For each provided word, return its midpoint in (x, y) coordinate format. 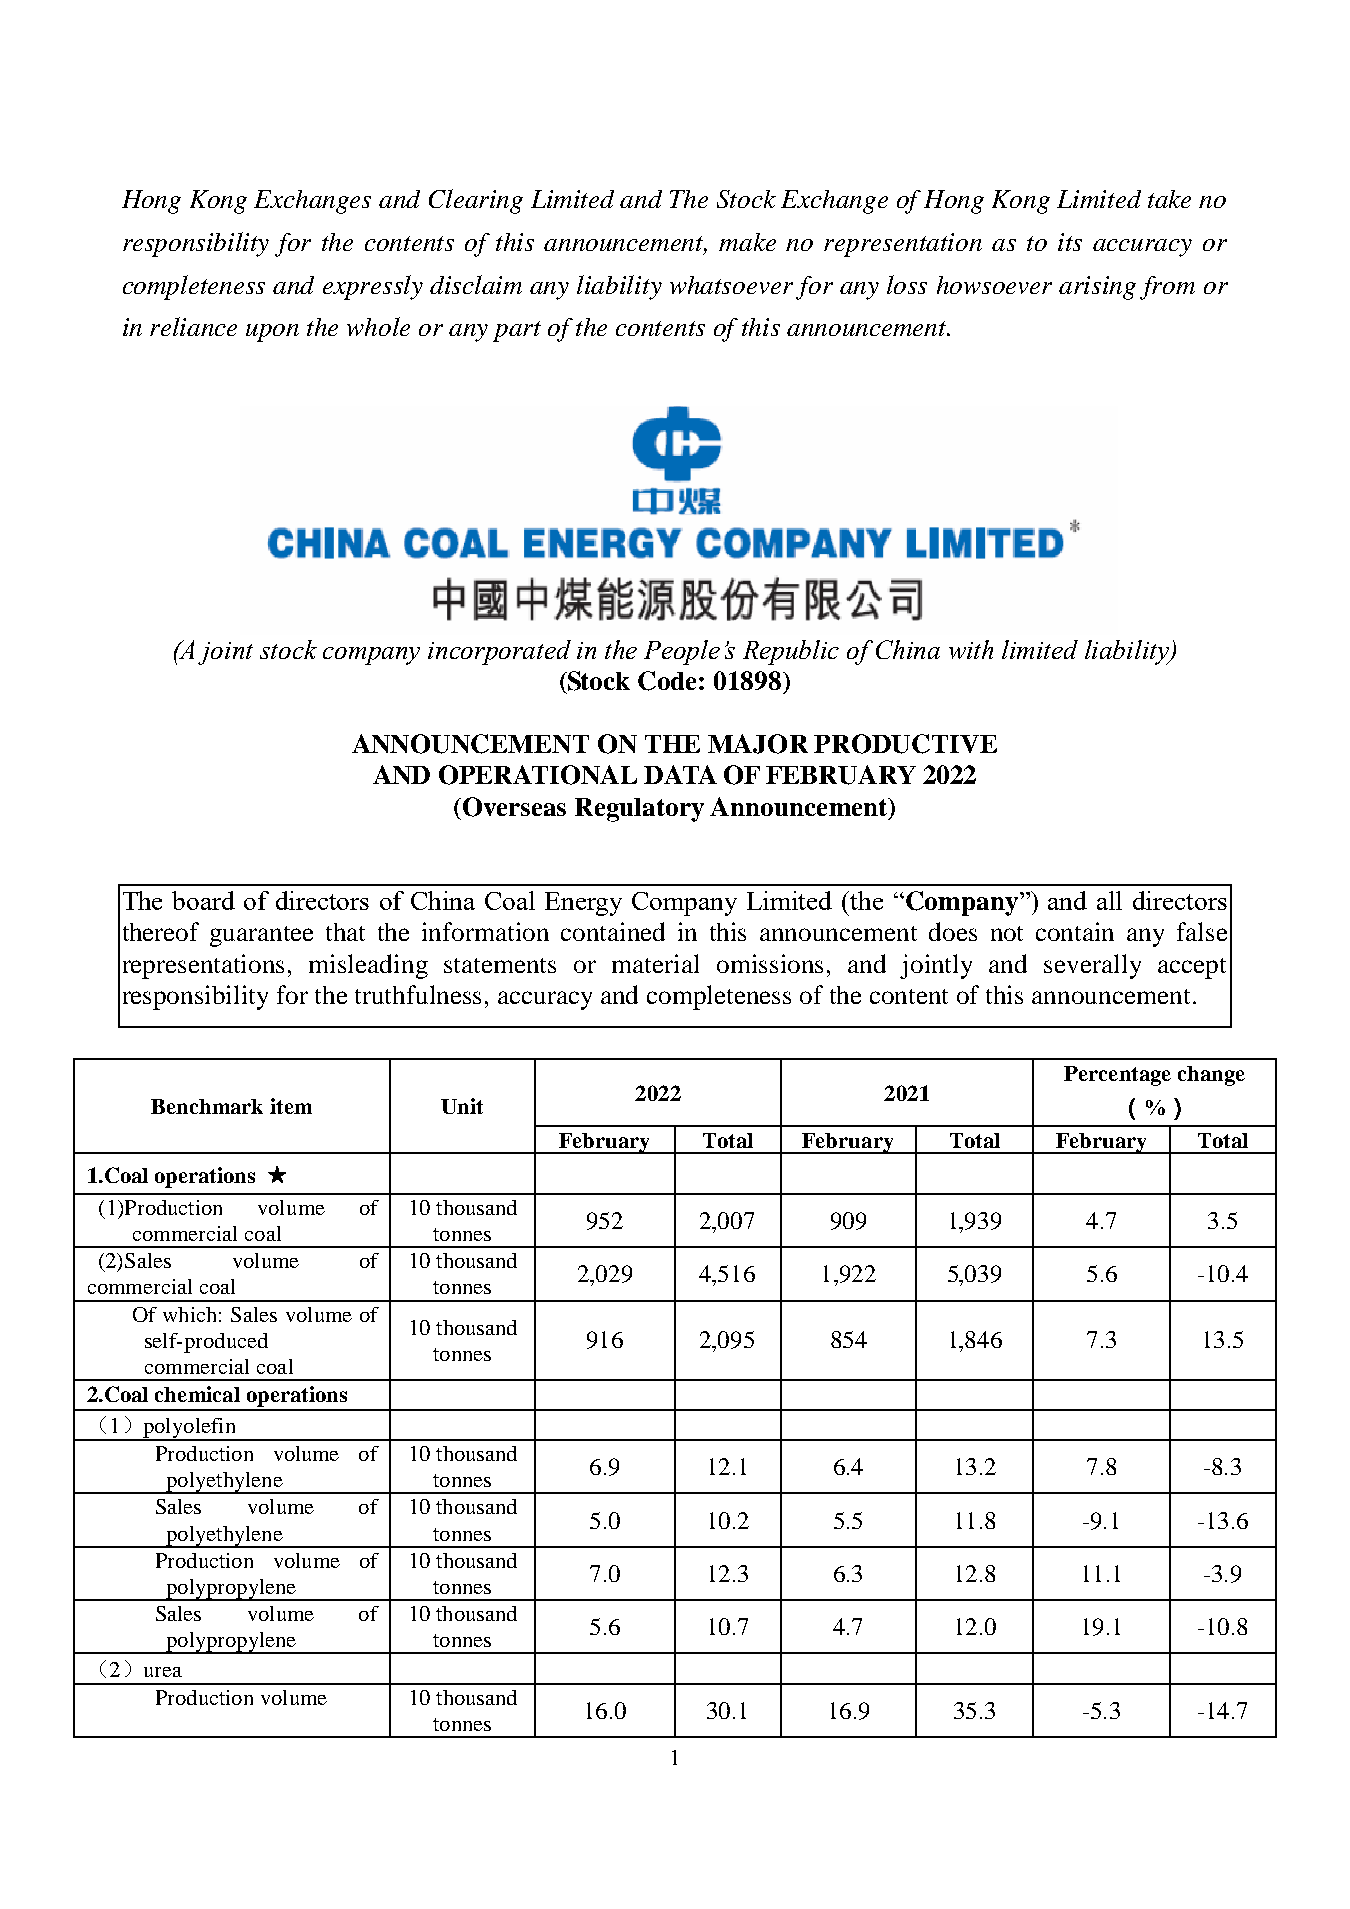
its (1070, 242)
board (203, 900)
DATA (680, 774)
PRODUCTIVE (905, 744)
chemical (197, 1394)
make (747, 242)
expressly (373, 287)
